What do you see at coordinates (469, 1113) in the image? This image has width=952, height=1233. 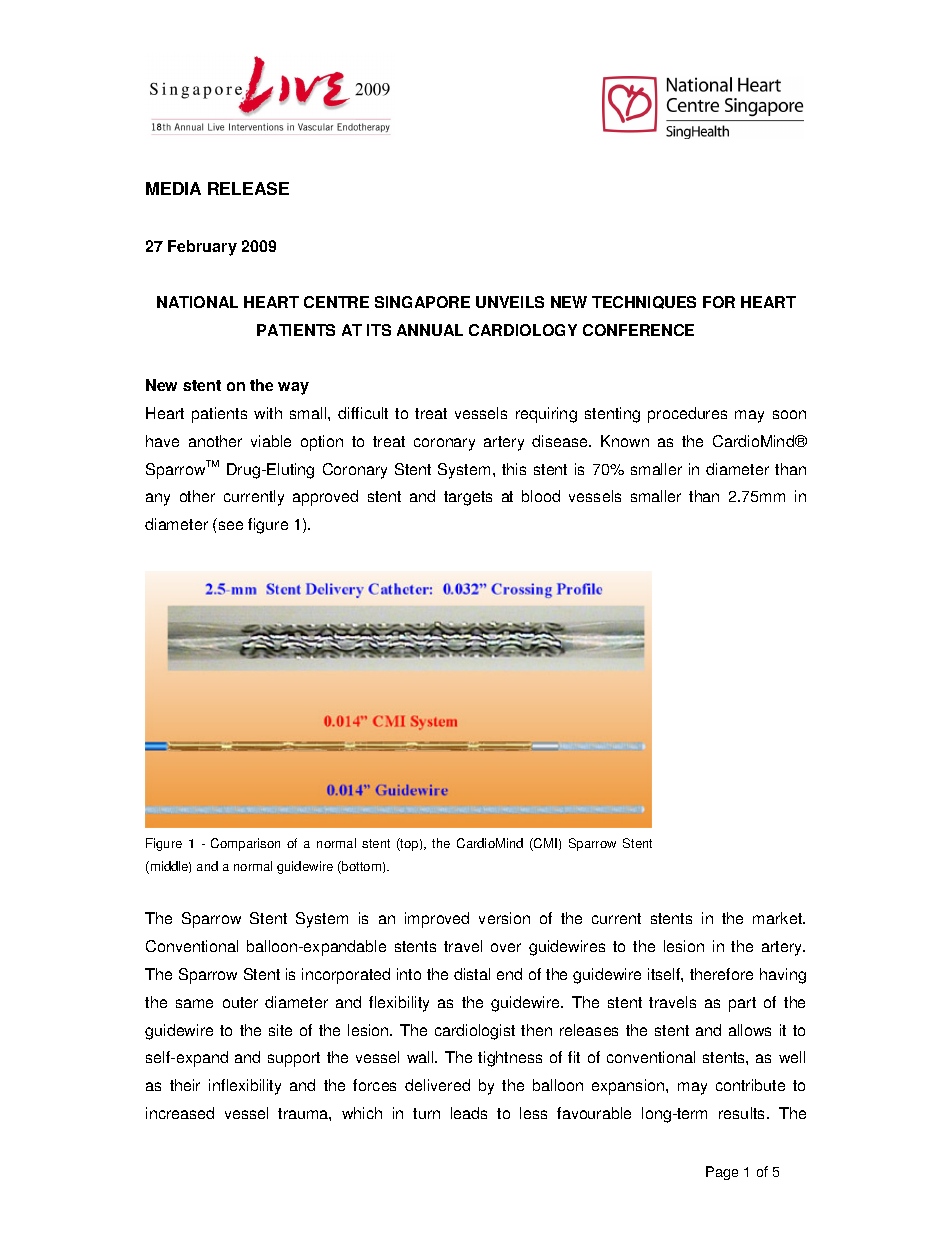 I see `leads` at bounding box center [469, 1113].
